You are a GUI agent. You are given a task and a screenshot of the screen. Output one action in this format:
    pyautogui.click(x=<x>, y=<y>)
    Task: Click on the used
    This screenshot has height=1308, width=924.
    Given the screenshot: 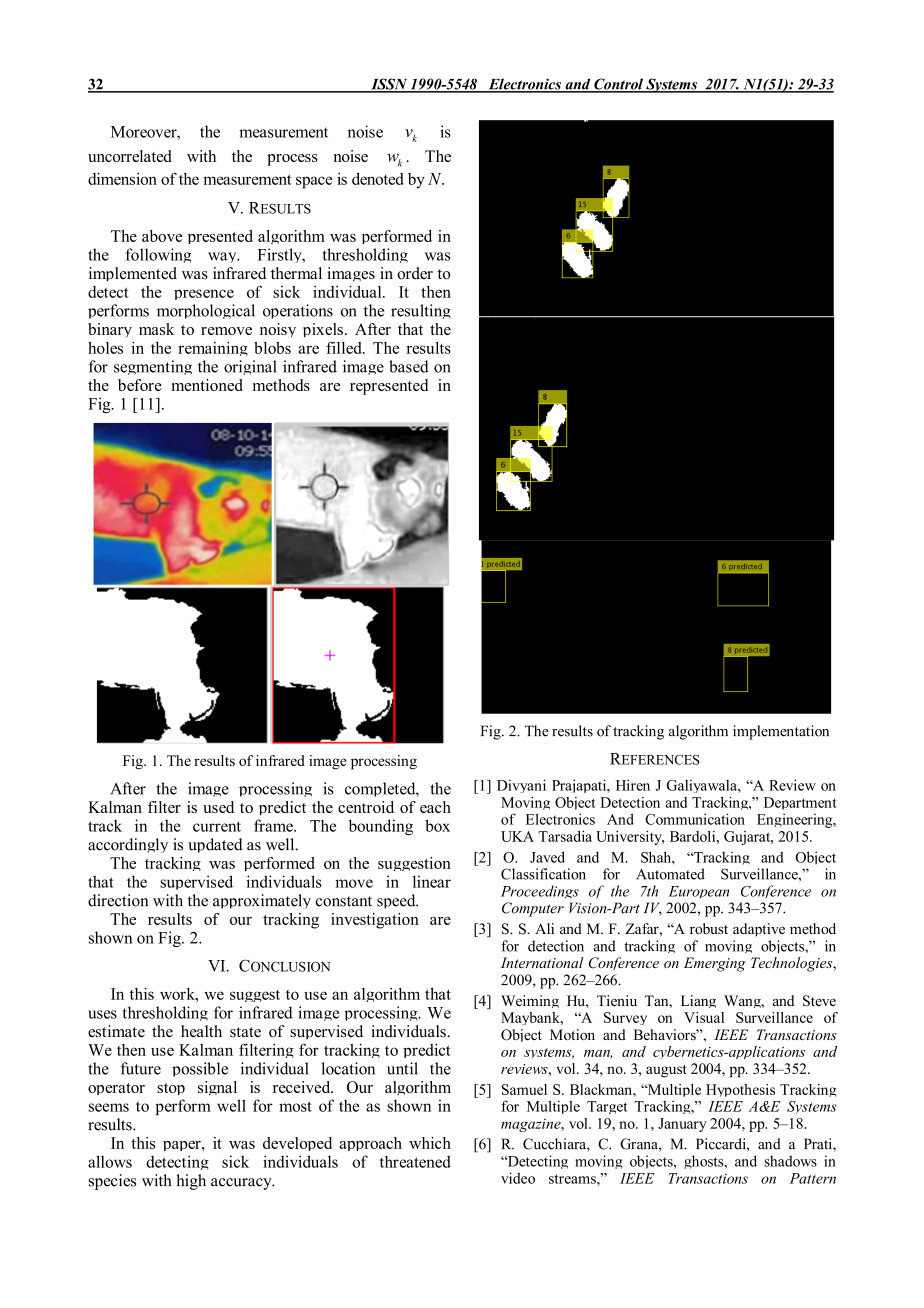 What is the action you would take?
    pyautogui.click(x=218, y=807)
